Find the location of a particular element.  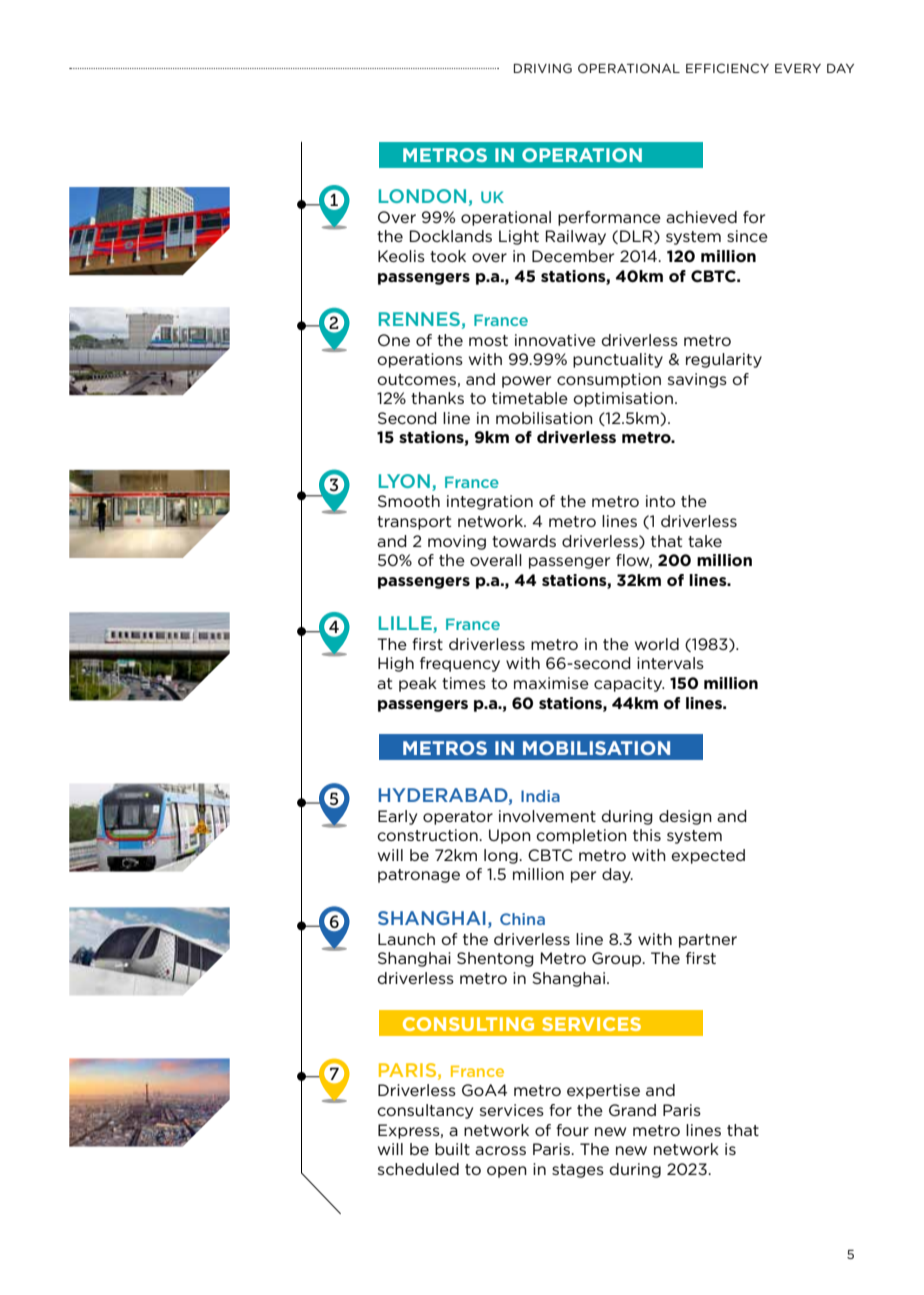

EFFICIENCY is located at coordinates (727, 68).
